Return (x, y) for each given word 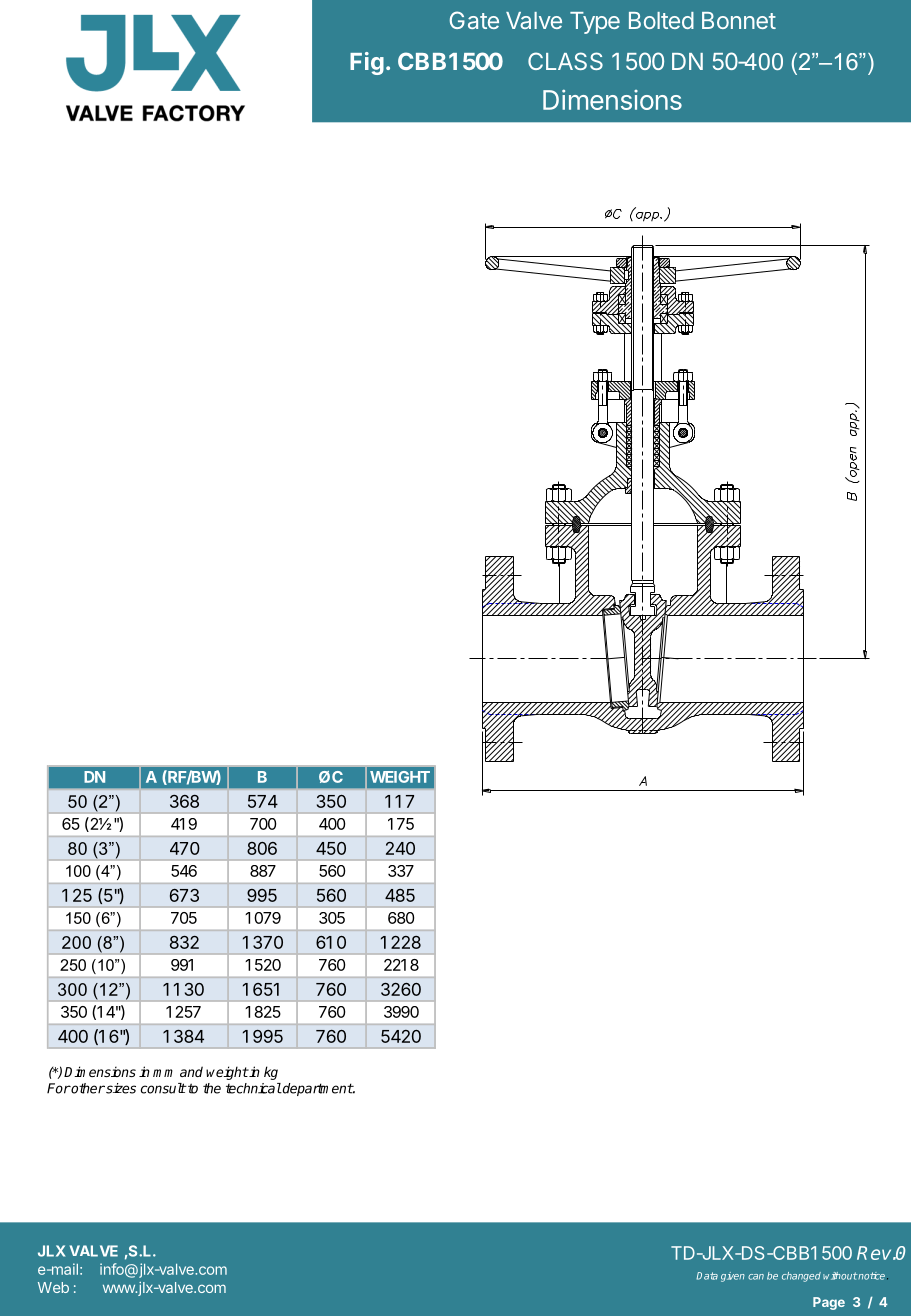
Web (53, 1287)
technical (254, 1088)
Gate (474, 20)
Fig (367, 63)
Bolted (661, 20)
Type (595, 23)
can (756, 1277)
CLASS (565, 61)
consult (163, 1088)
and (191, 1071)
